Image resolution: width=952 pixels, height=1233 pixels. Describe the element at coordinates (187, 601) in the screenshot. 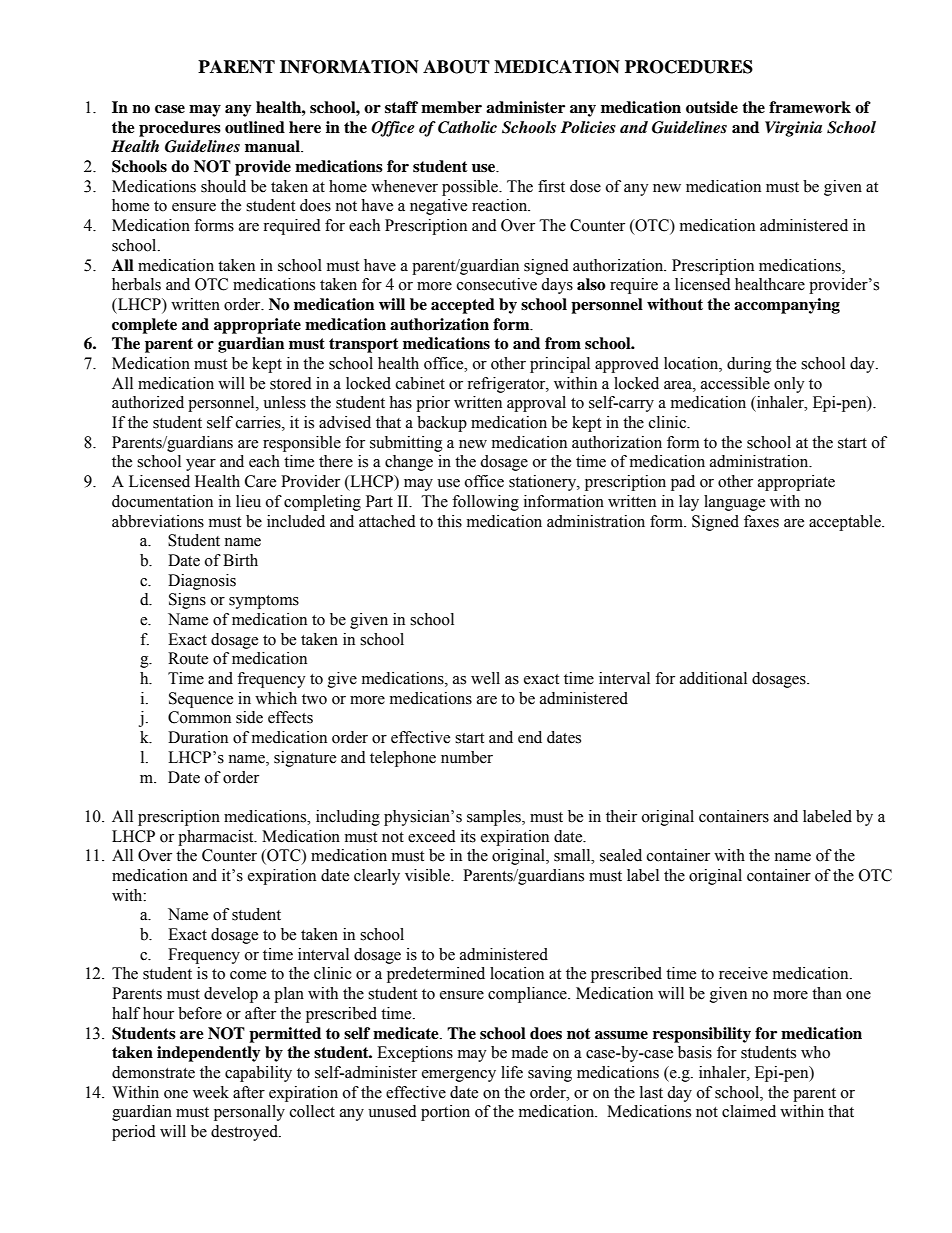

I see `Signs` at that location.
